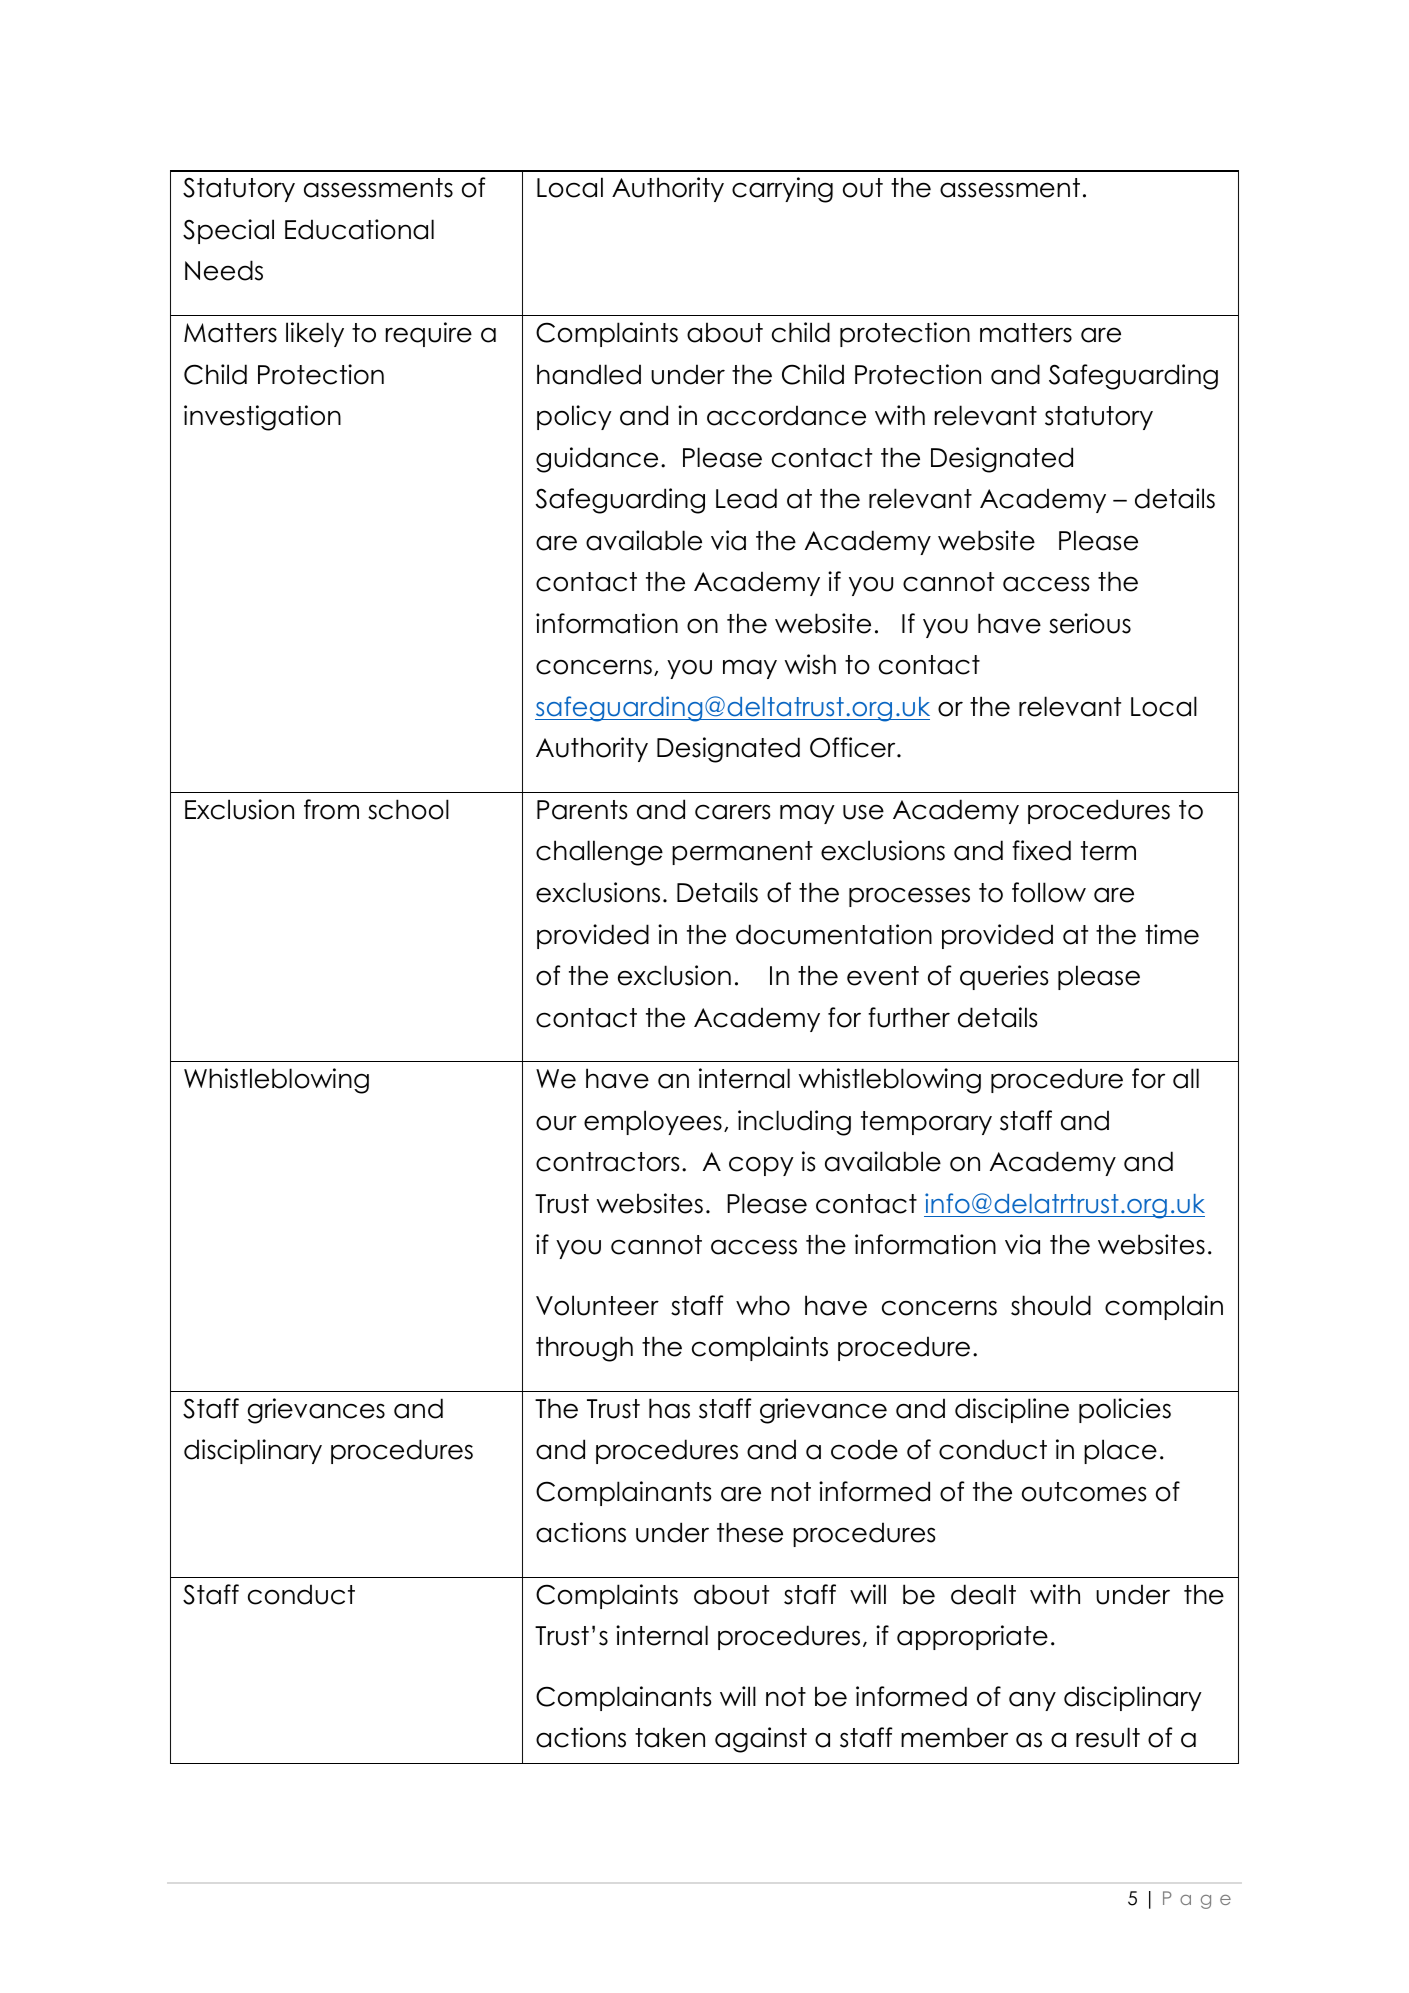 This screenshot has width=1409, height=1993. What do you see at coordinates (763, 1305) in the screenshot?
I see `who` at bounding box center [763, 1305].
